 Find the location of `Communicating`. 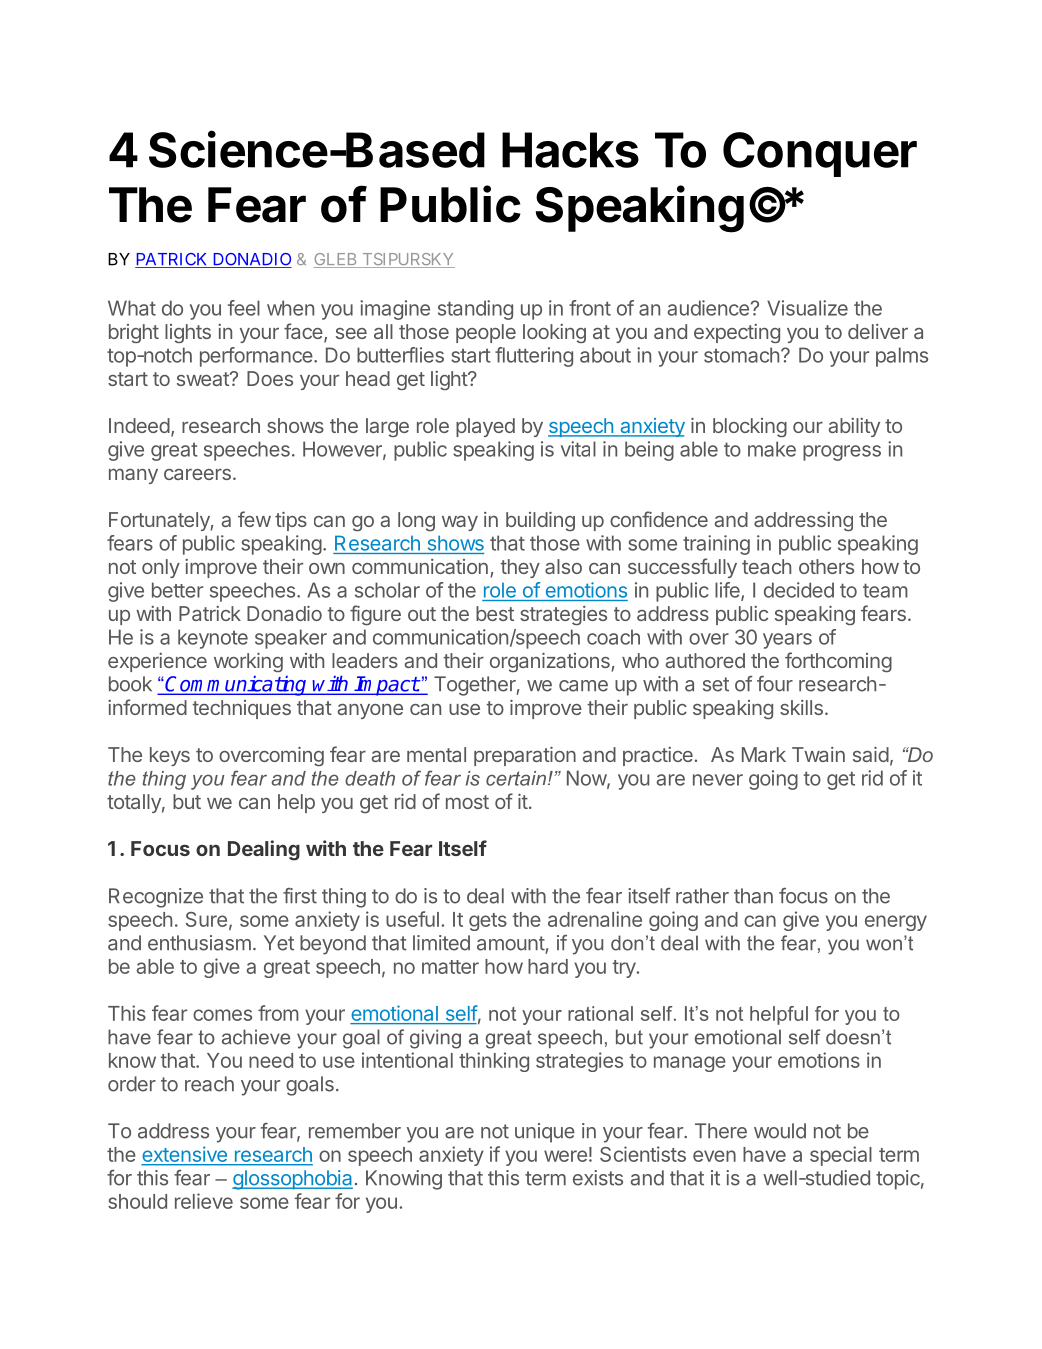

Communicating is located at coordinates (236, 686).
